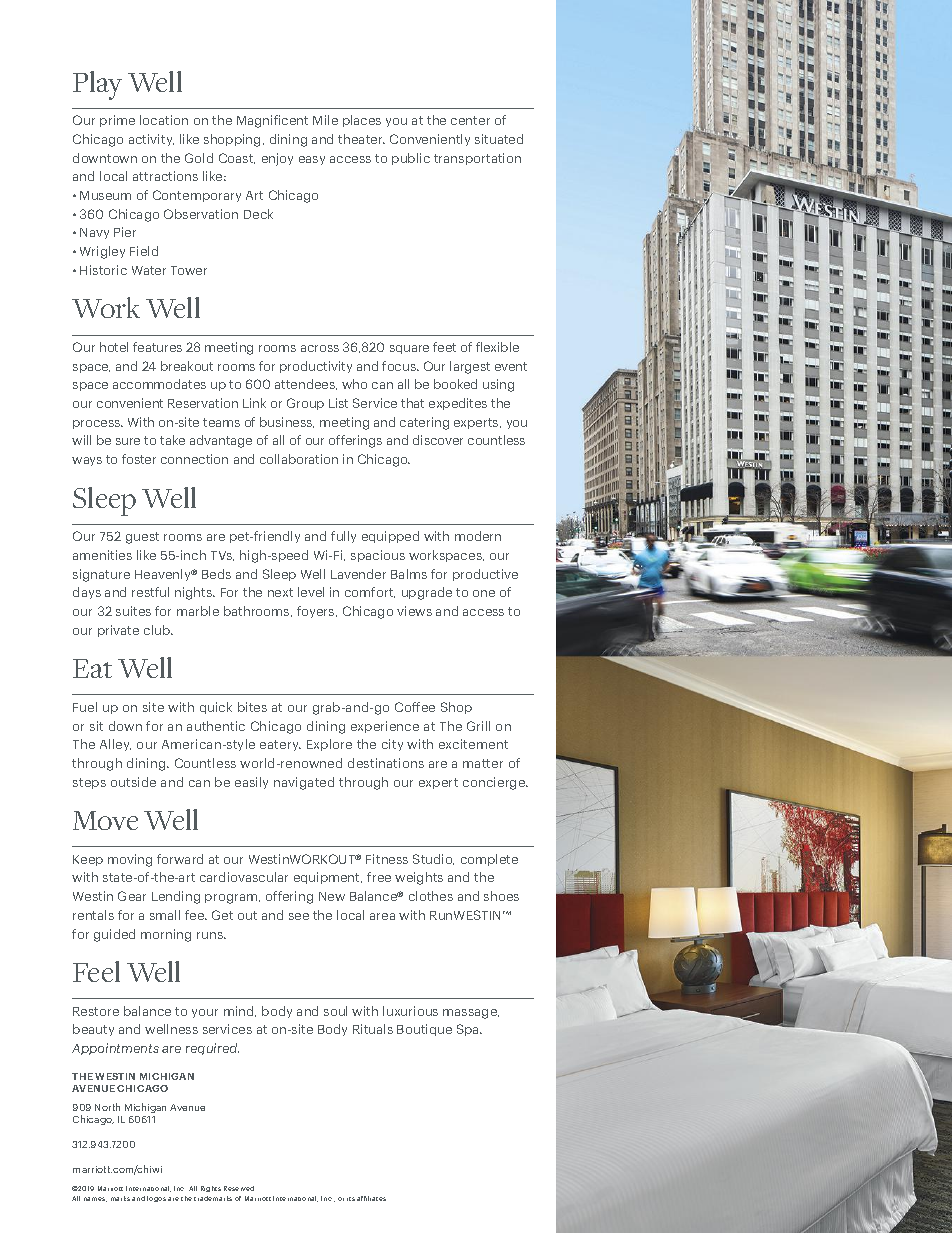 Image resolution: width=952 pixels, height=1233 pixels. What do you see at coordinates (484, 593) in the screenshot?
I see `one` at bounding box center [484, 593].
